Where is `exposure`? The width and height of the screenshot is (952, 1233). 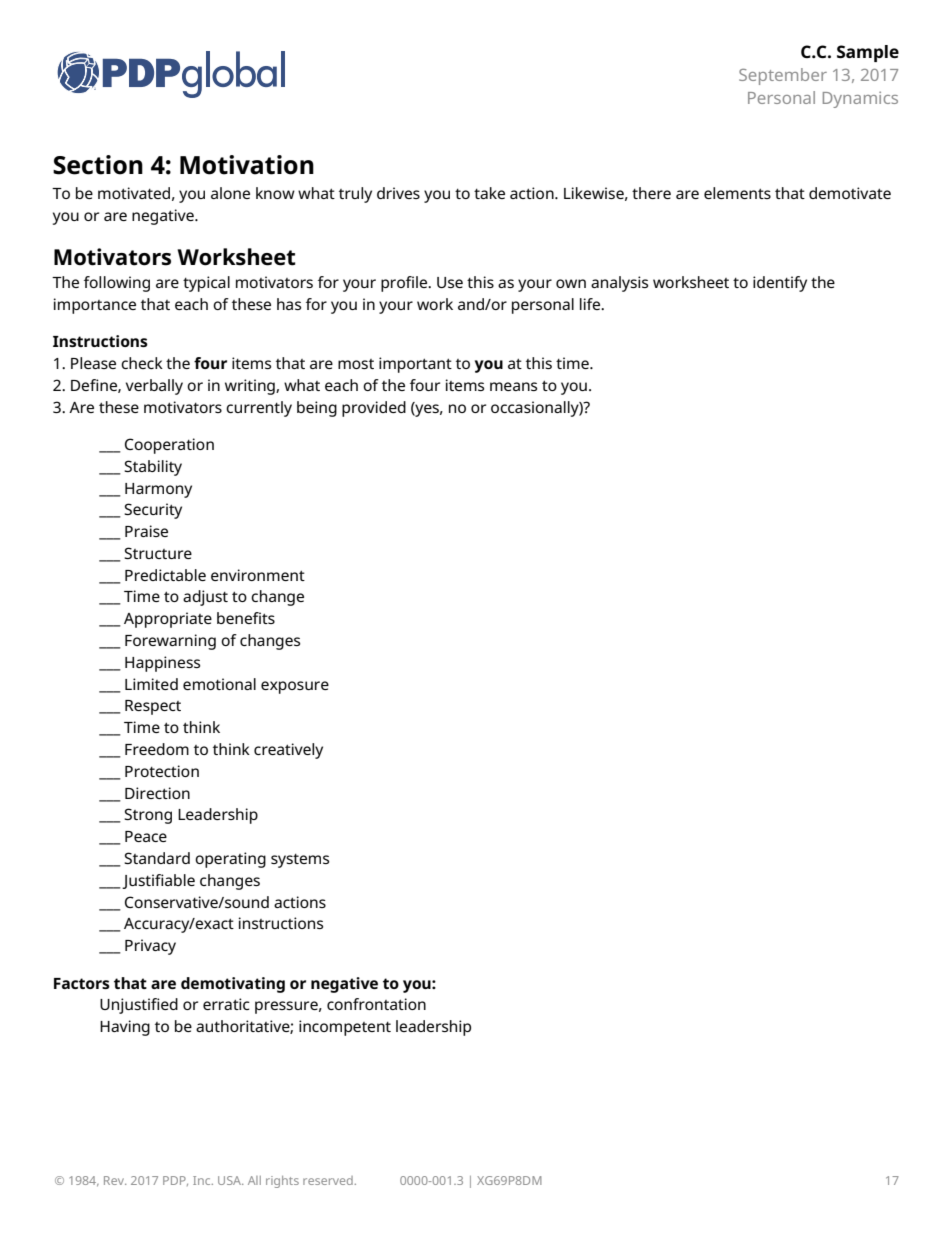 exposure is located at coordinates (295, 687).
